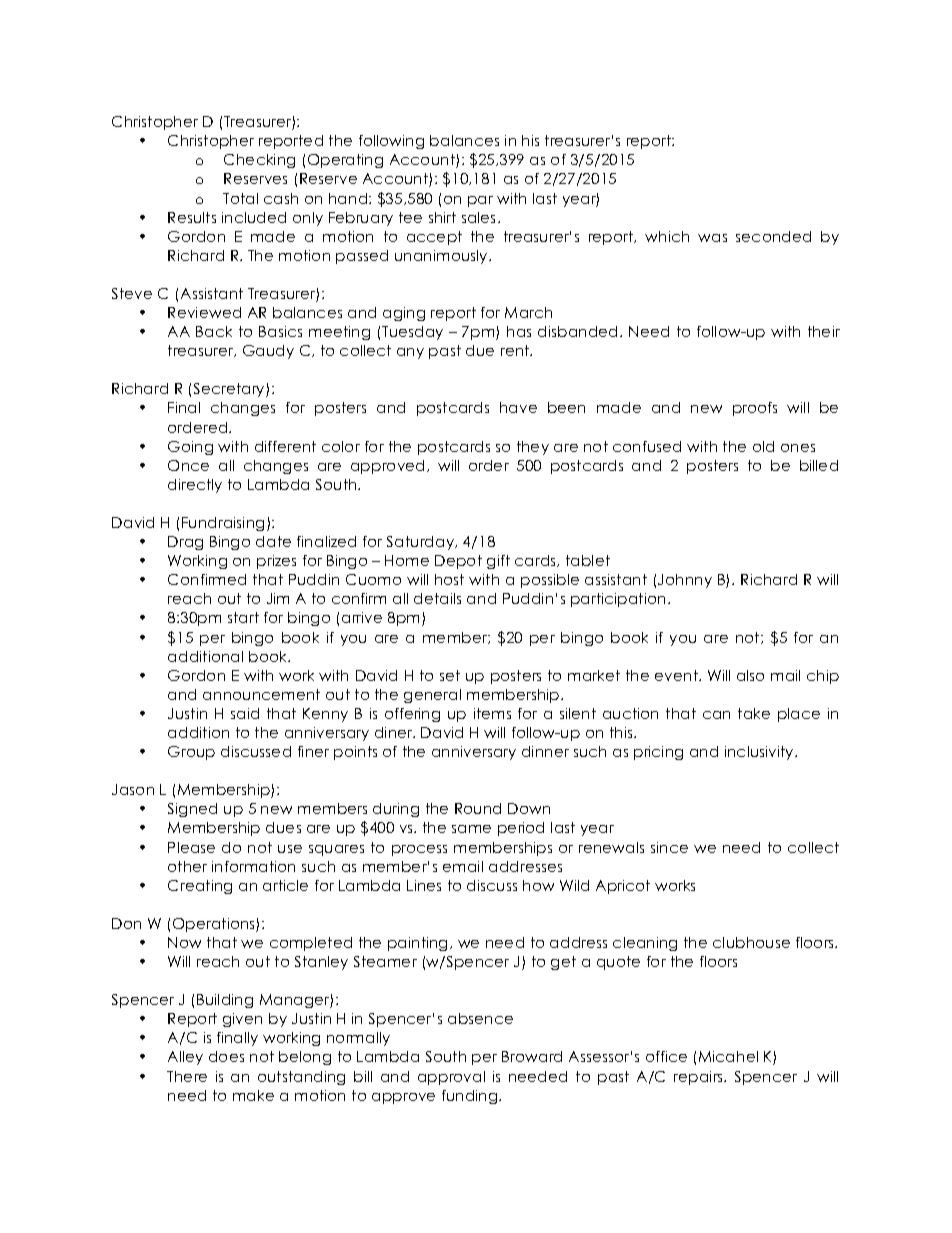 Image resolution: width=952 pixels, height=1233 pixels. Describe the element at coordinates (773, 236) in the screenshot. I see `seconded` at that location.
